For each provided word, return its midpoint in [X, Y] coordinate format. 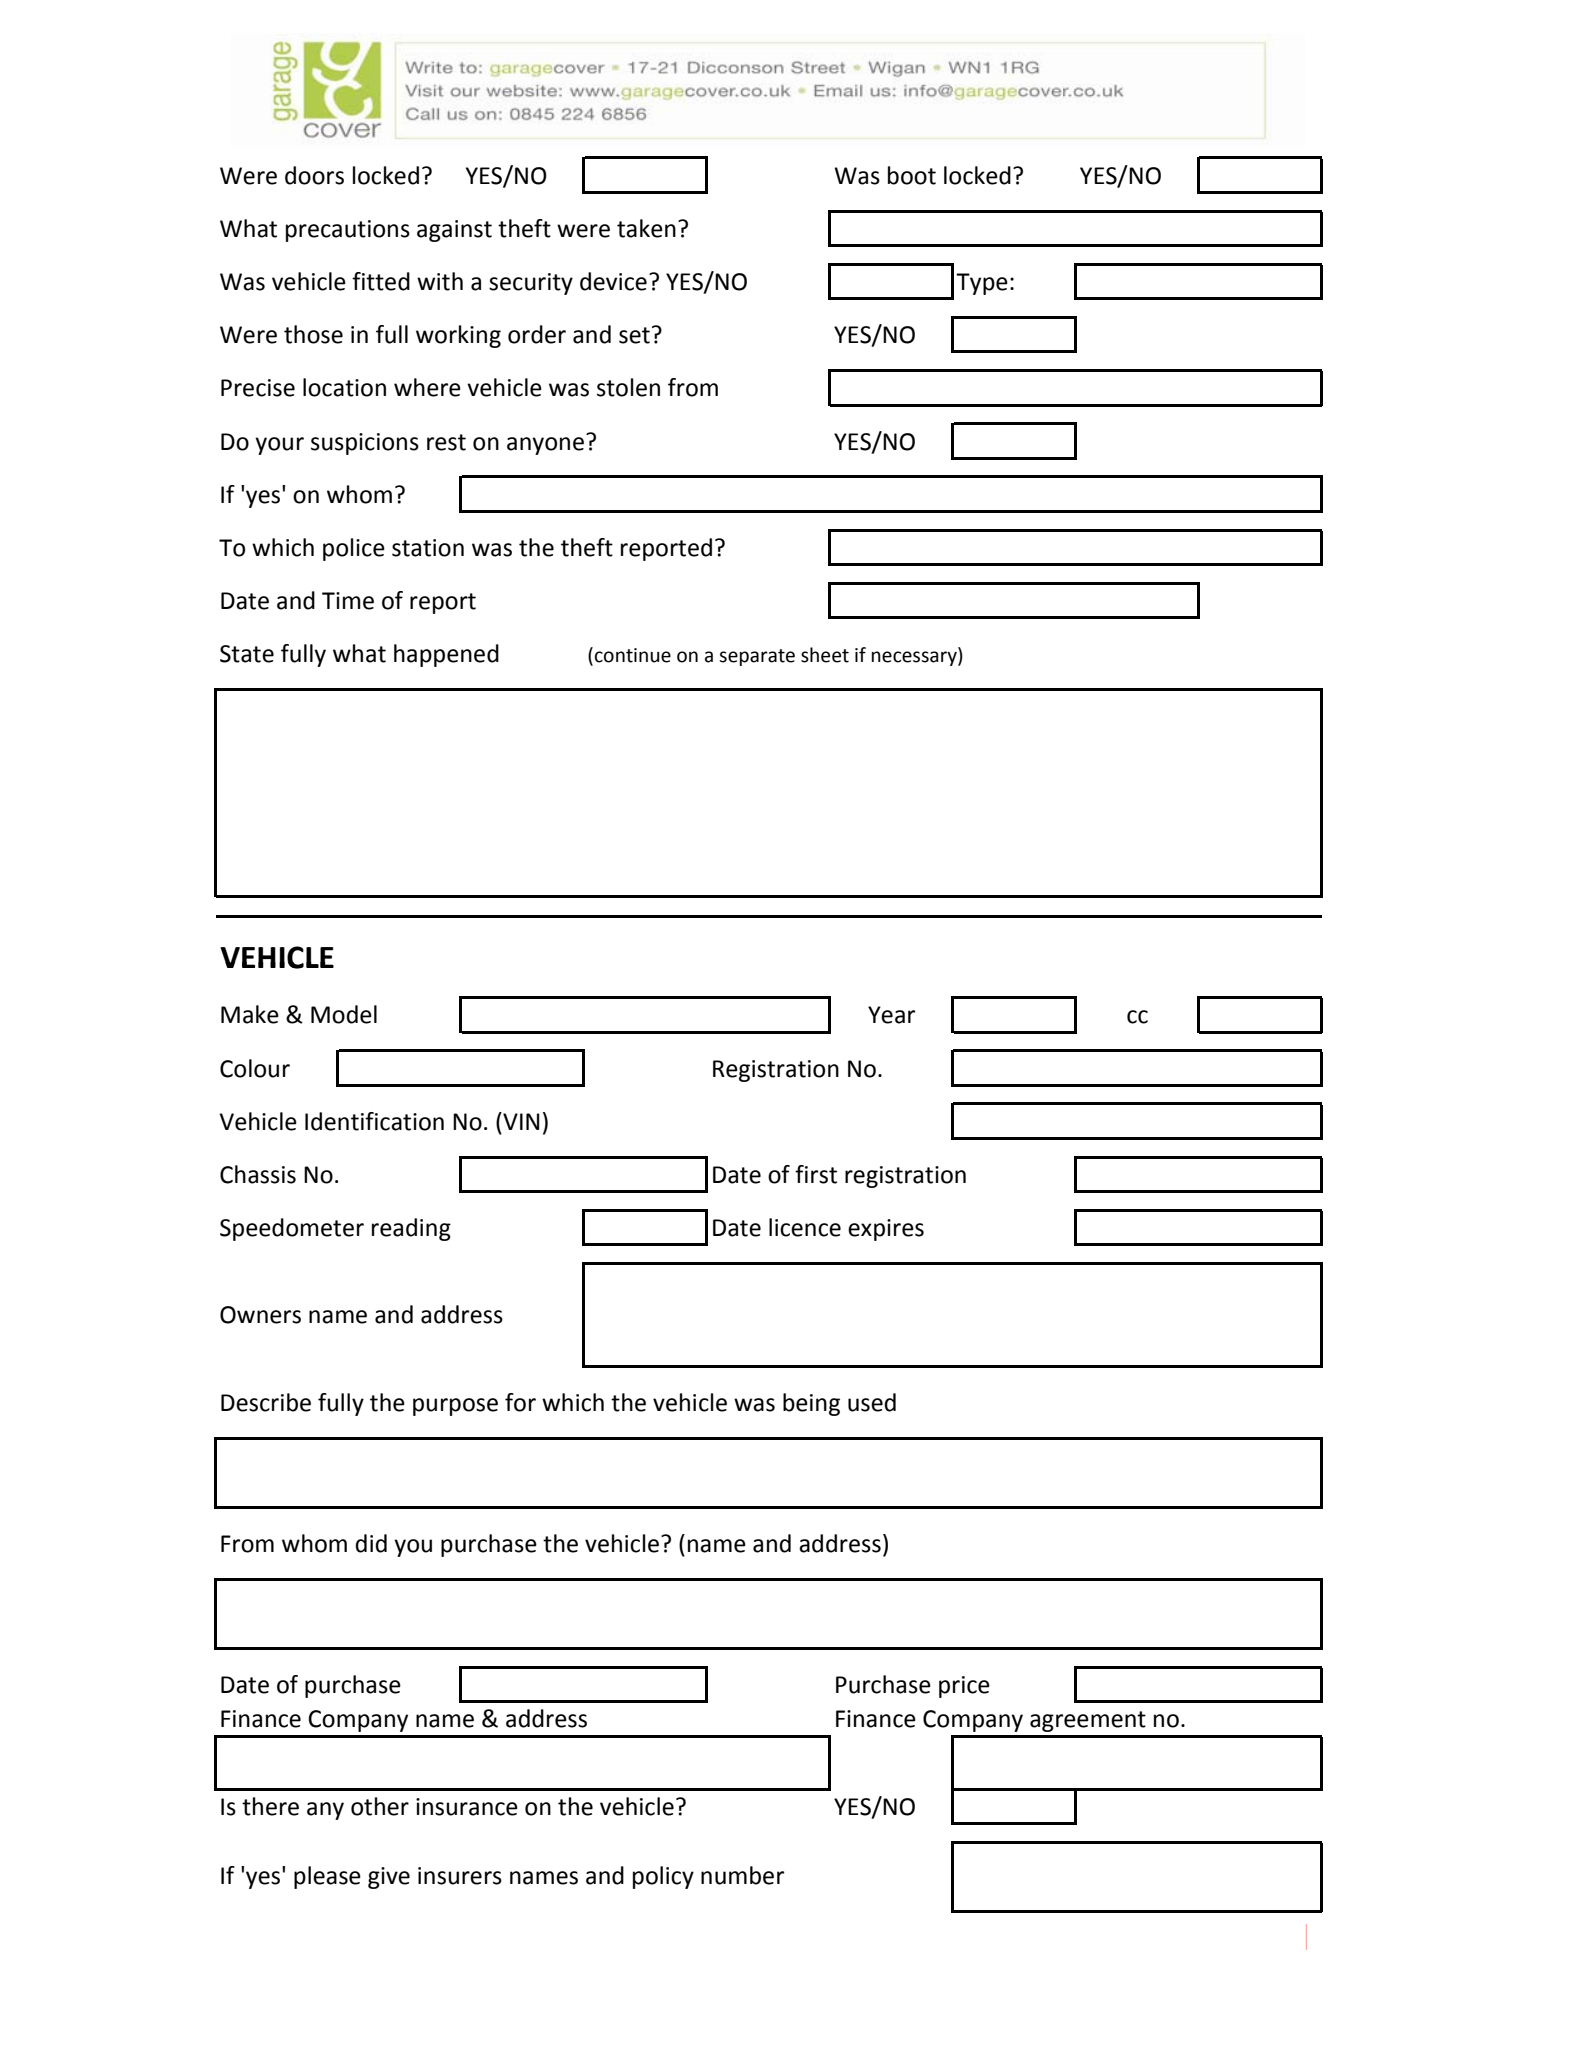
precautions [348, 231]
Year [891, 1015]
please [327, 1877]
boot [912, 175]
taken [646, 228]
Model [344, 1014]
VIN [520, 1121]
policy [663, 1877]
